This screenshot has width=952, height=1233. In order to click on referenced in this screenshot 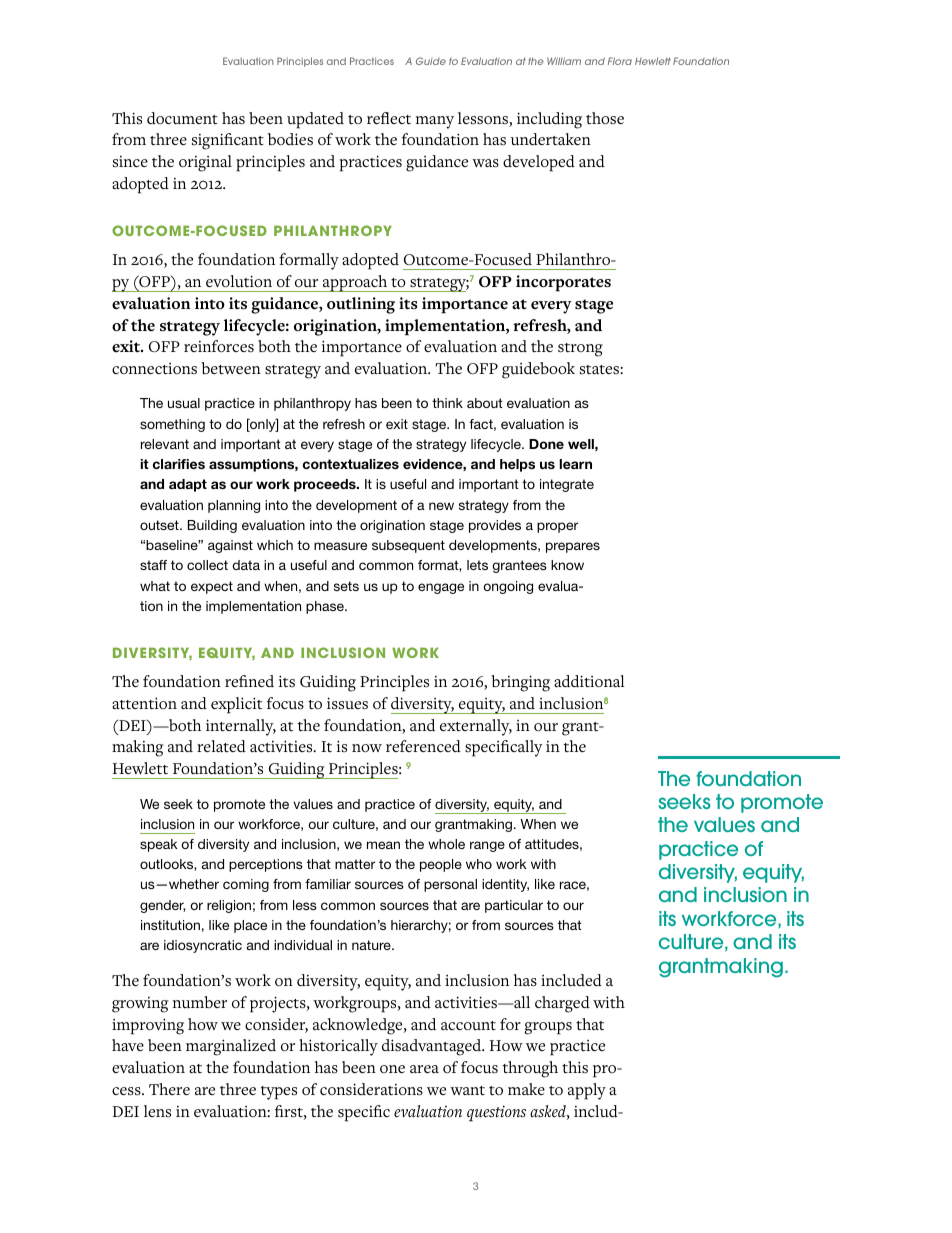, I will do `click(423, 746)`.
